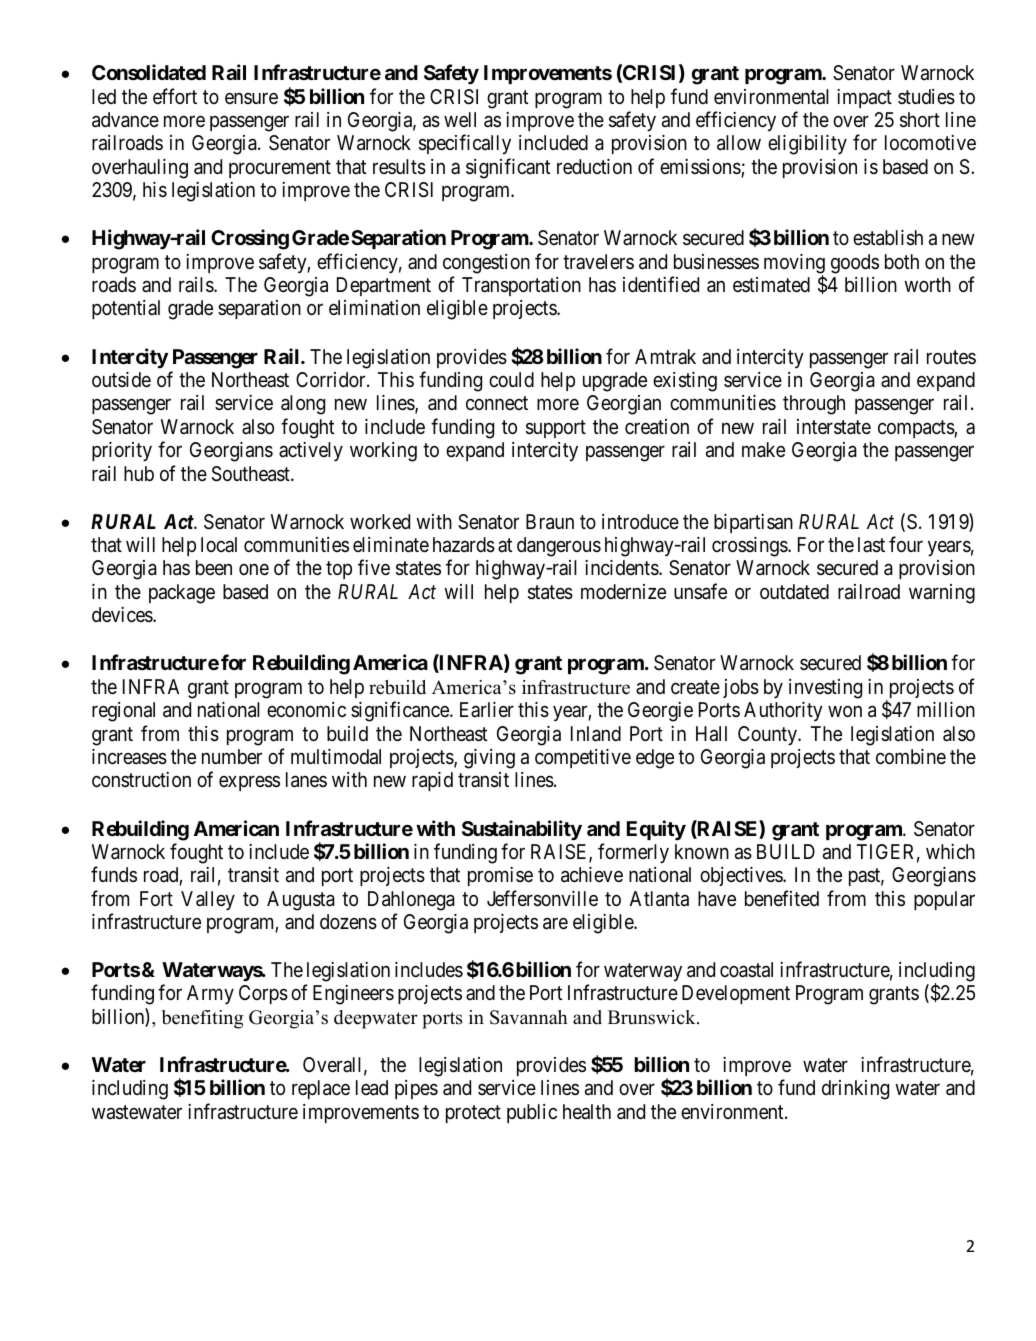 The height and width of the page is (1341, 1036). What do you see at coordinates (559, 547) in the page?
I see `dangerous` at bounding box center [559, 547].
